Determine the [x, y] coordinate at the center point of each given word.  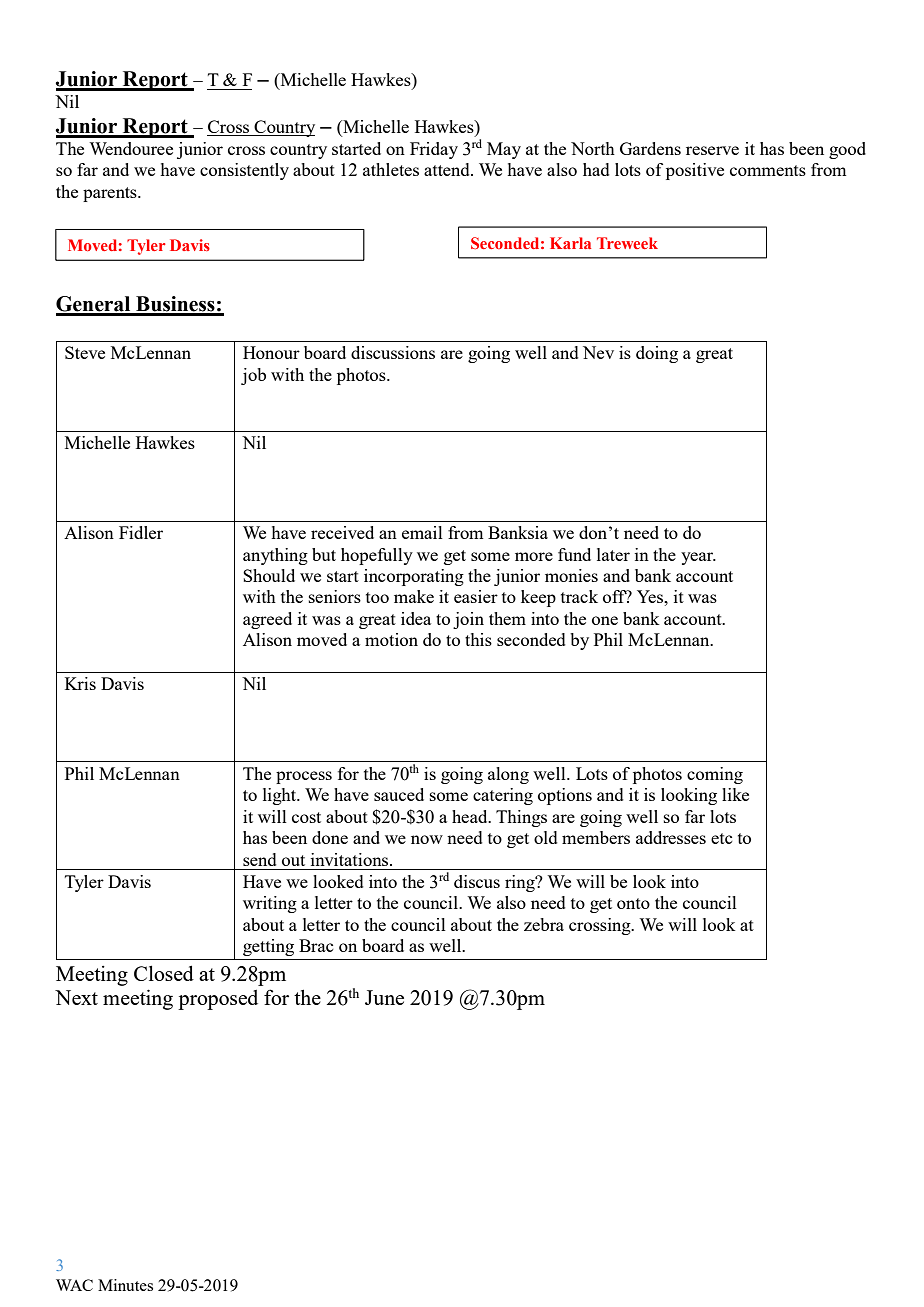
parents [111, 194]
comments [768, 170]
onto [633, 903]
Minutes [125, 1285]
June [384, 997]
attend [448, 169]
